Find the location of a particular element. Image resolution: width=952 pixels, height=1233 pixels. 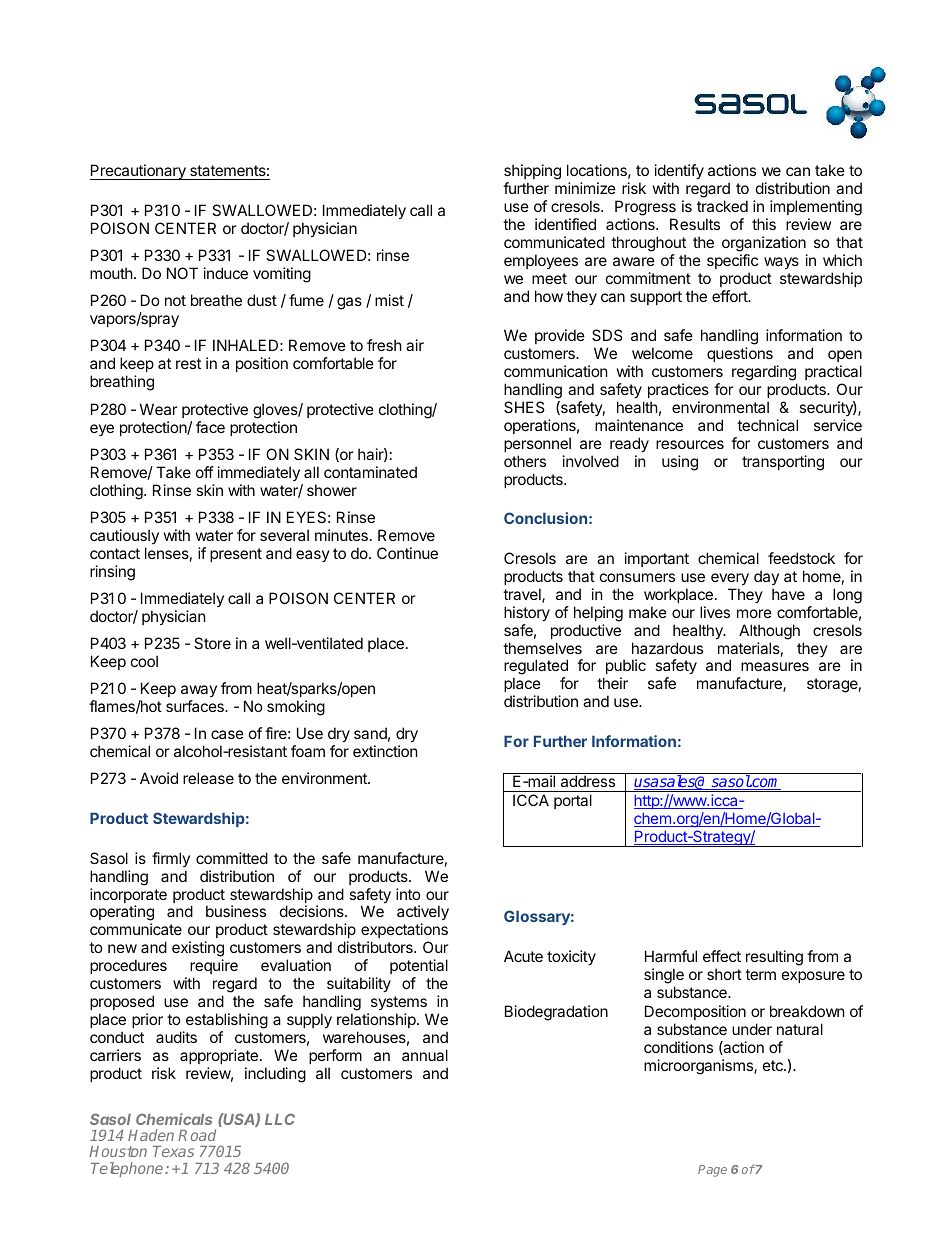

annual is located at coordinates (425, 1055).
